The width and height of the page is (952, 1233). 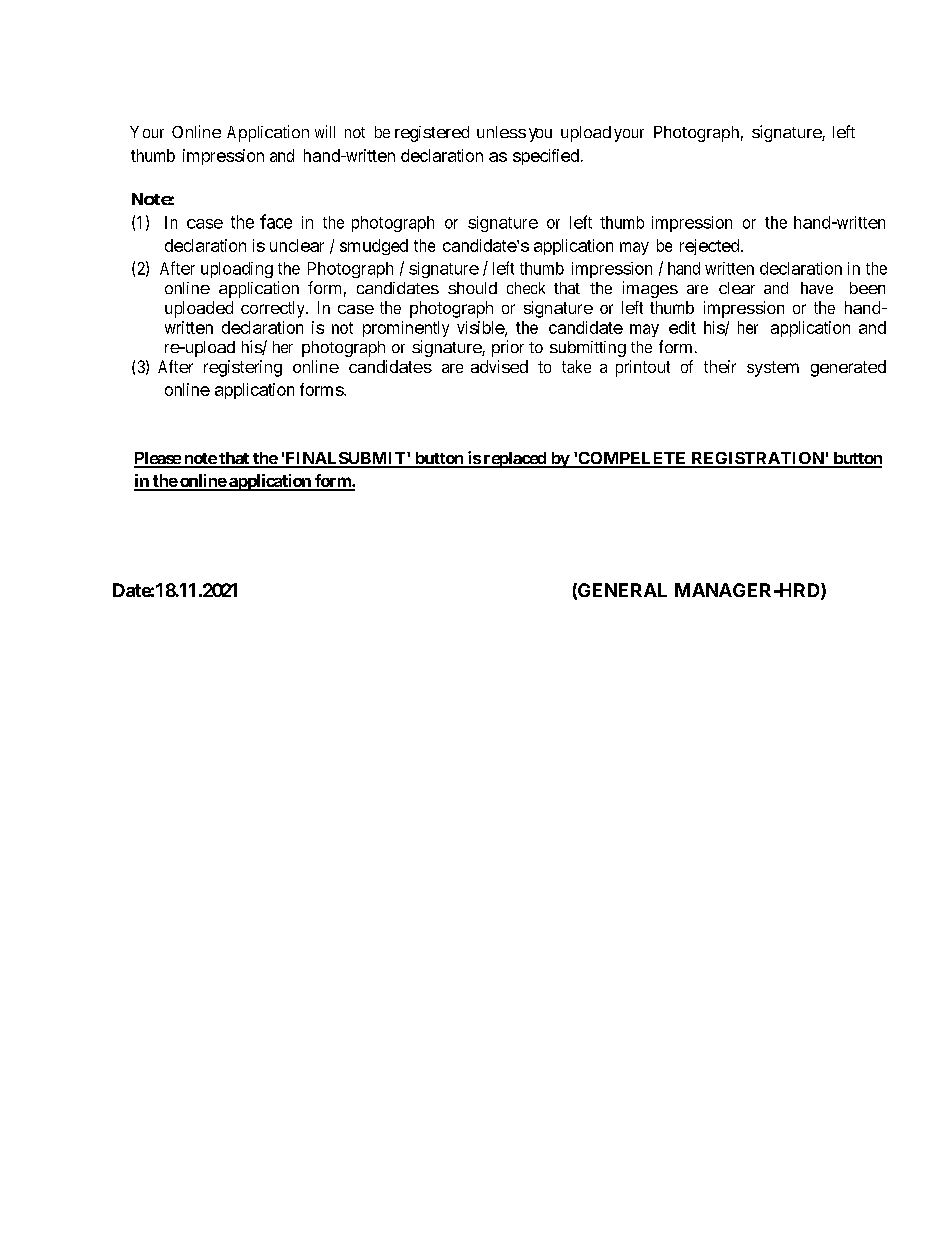 I want to click on specified, so click(x=546, y=157).
